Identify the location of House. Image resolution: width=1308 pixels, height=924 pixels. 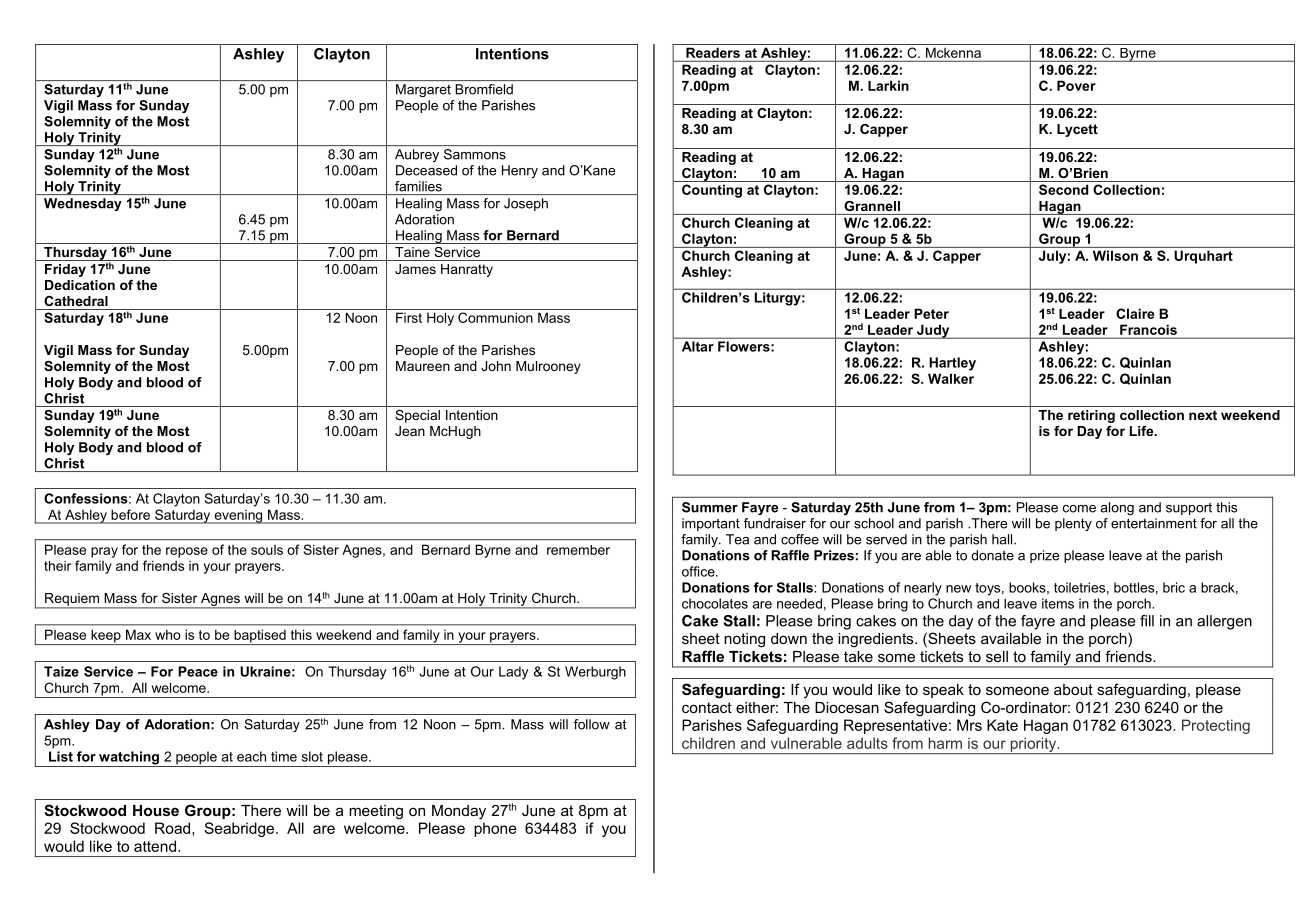
(156, 810).
